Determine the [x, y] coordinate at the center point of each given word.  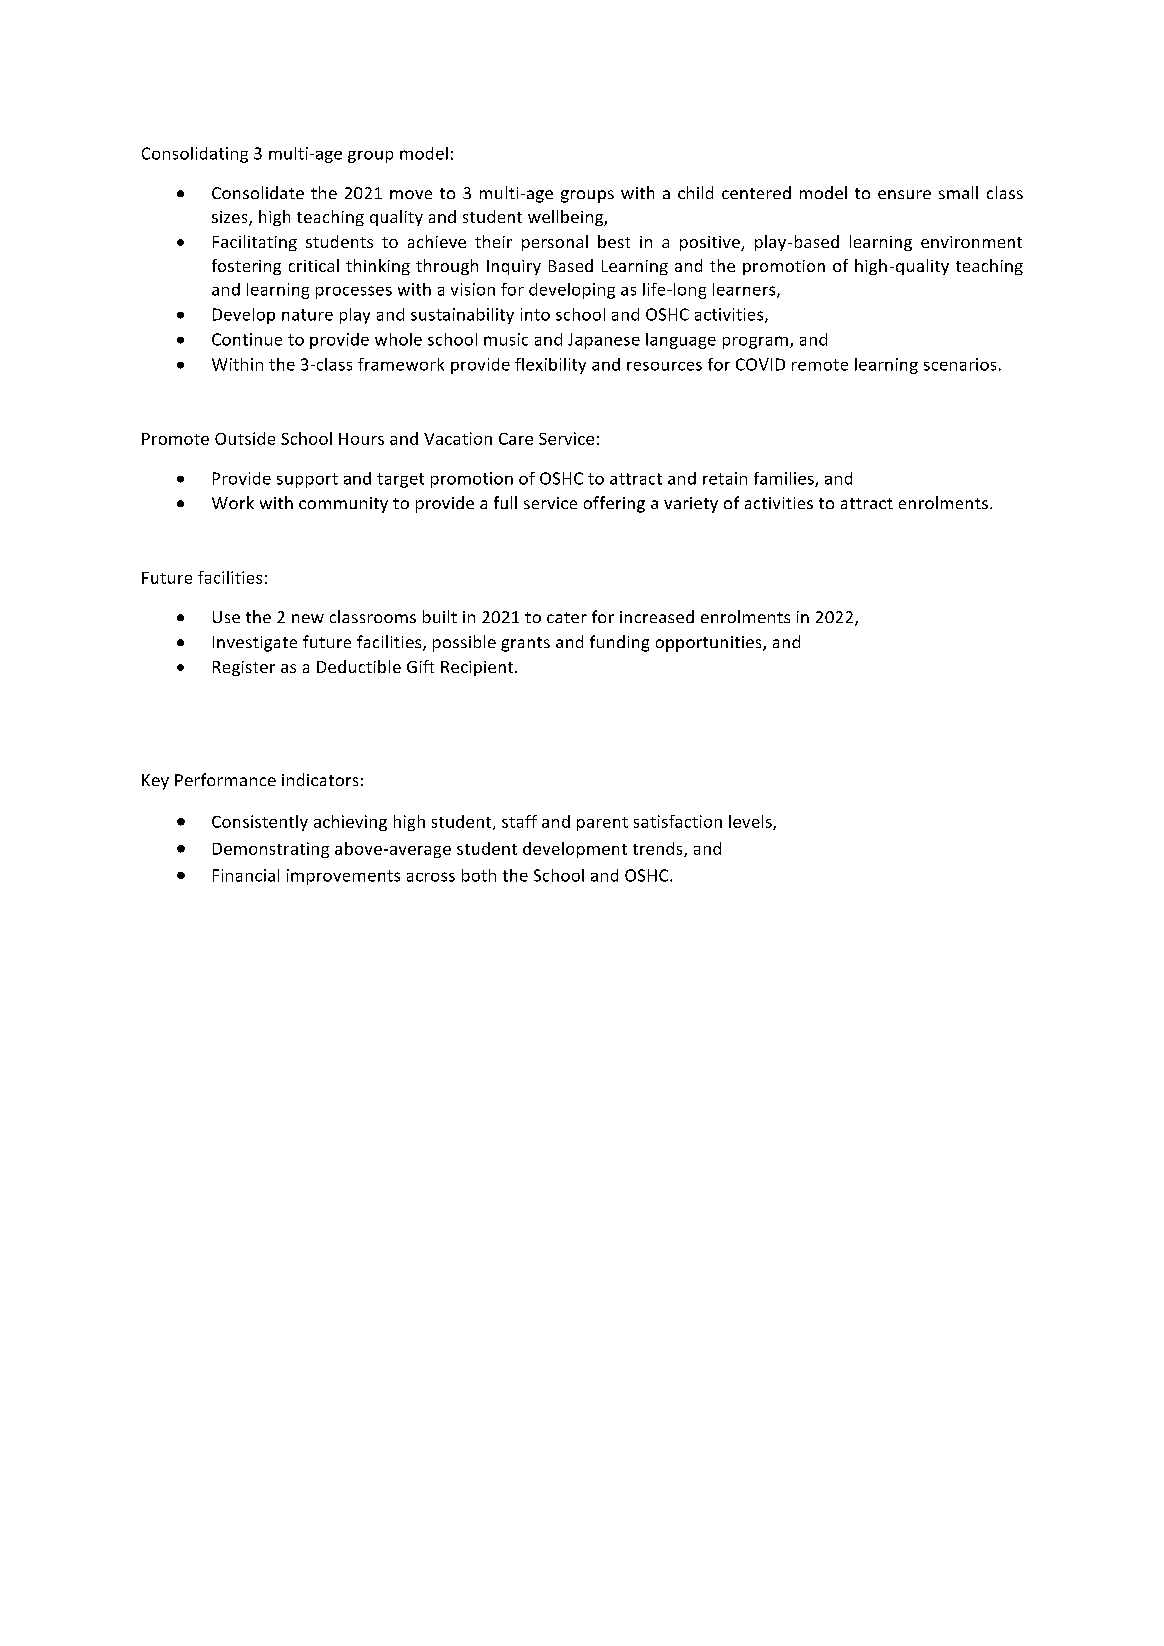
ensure [904, 194]
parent [602, 824]
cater [567, 617]
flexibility [550, 366]
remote [820, 365]
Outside [245, 438]
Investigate [255, 644]
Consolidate [258, 192]
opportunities [710, 644]
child [695, 192]
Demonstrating [271, 850]
